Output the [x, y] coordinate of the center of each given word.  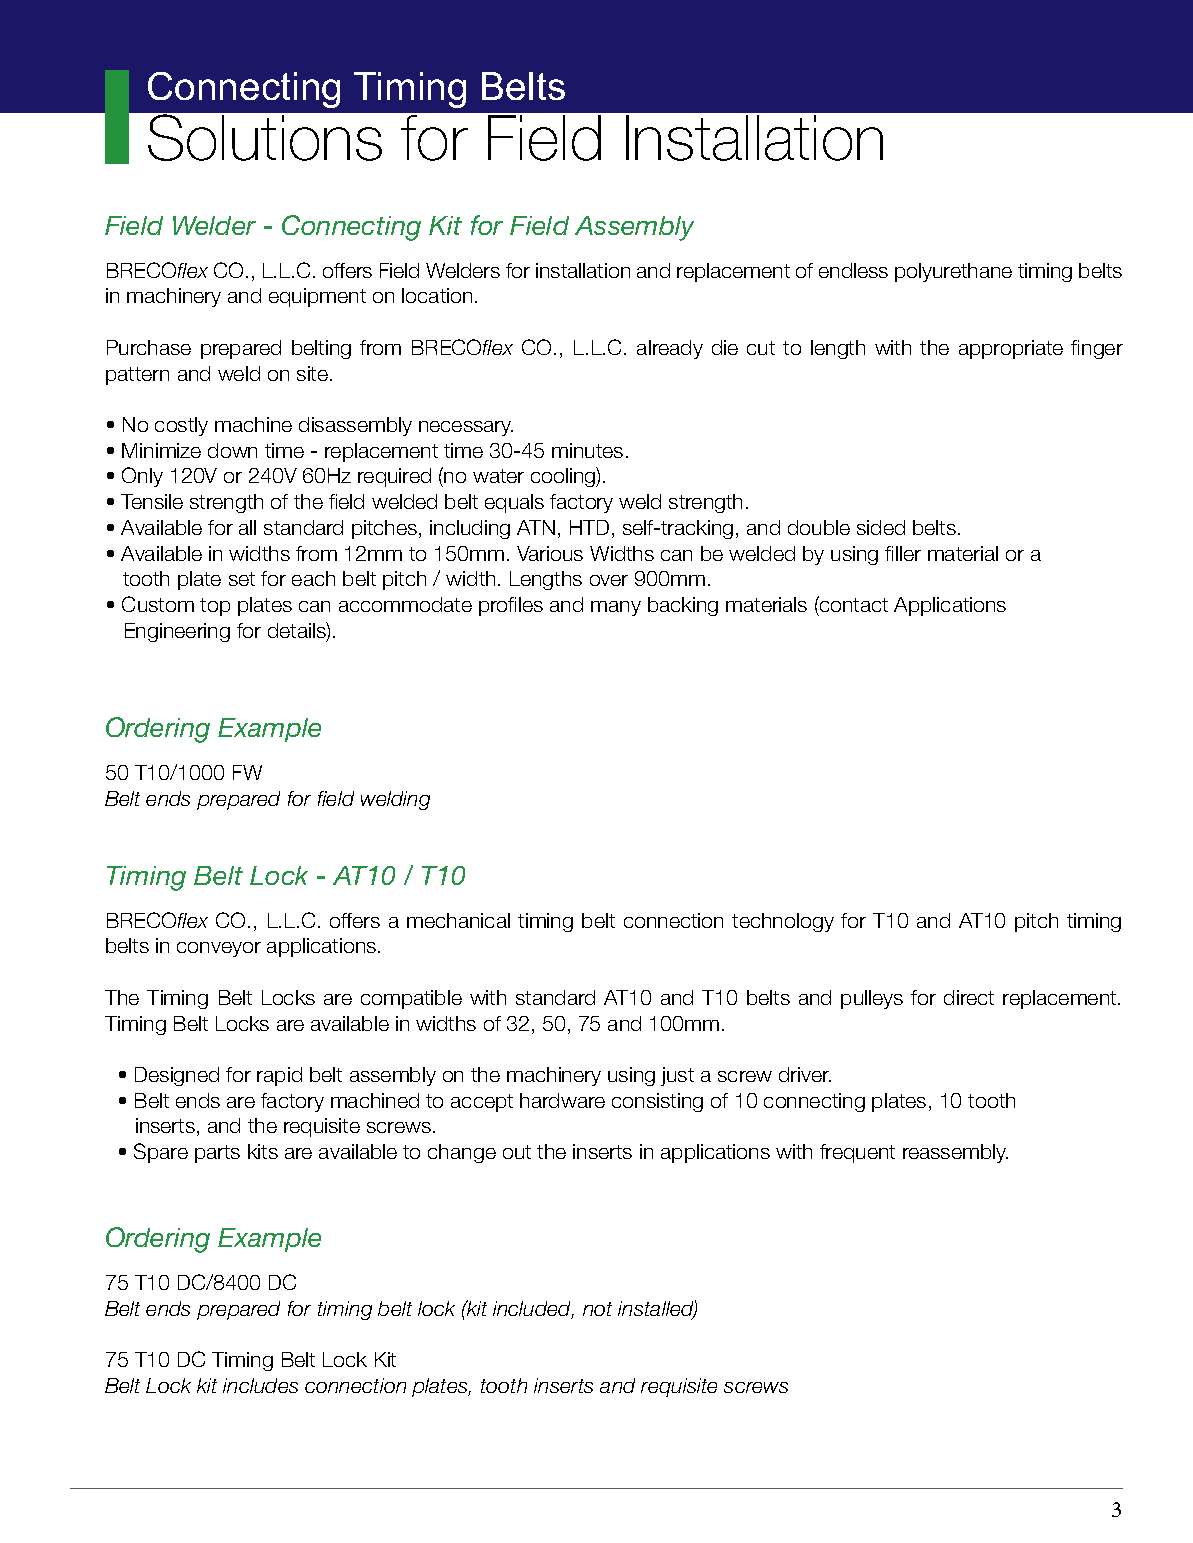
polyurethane [953, 272]
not [597, 1309]
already [670, 349]
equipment [317, 297]
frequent [857, 1153]
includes [260, 1385]
